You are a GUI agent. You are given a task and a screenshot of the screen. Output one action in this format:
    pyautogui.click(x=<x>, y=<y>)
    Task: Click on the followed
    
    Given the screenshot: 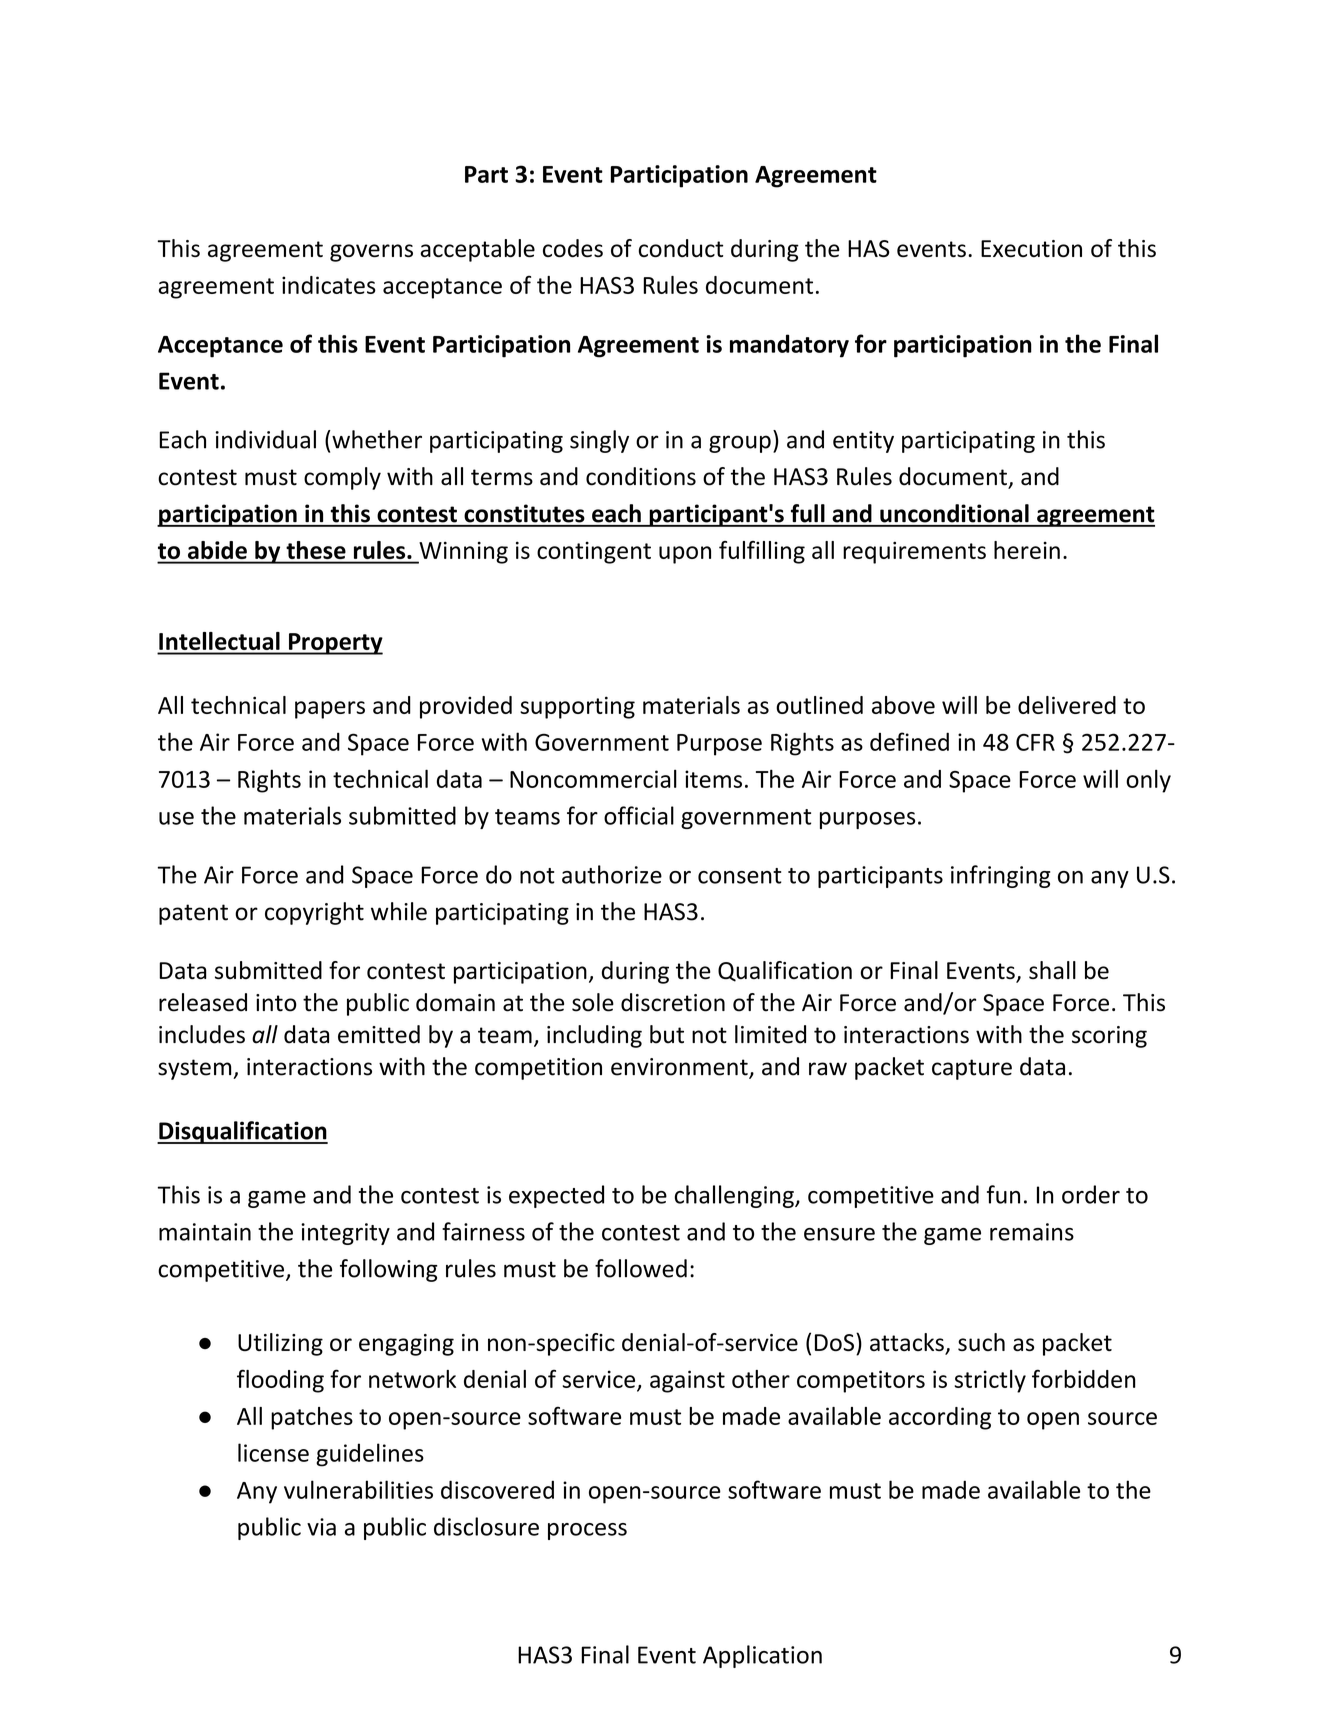 What is the action you would take?
    pyautogui.click(x=641, y=1268)
